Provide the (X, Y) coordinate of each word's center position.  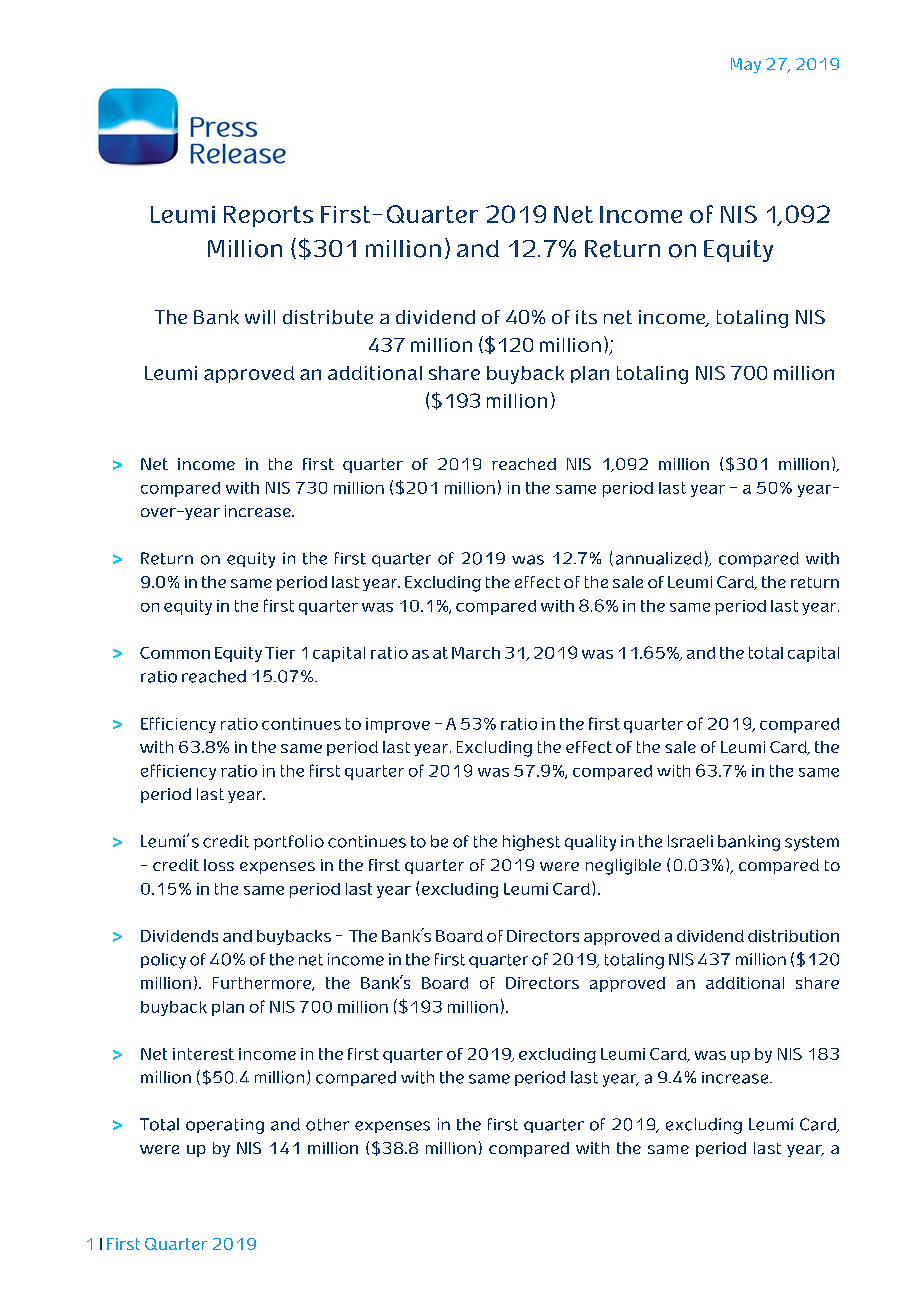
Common (175, 653)
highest (531, 843)
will (260, 317)
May (746, 65)
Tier (280, 653)
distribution (793, 936)
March (476, 653)
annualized (659, 558)
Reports (268, 216)
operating (225, 1126)
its (586, 317)
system (812, 843)
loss (219, 865)
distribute (328, 317)
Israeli (690, 841)
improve (398, 725)
